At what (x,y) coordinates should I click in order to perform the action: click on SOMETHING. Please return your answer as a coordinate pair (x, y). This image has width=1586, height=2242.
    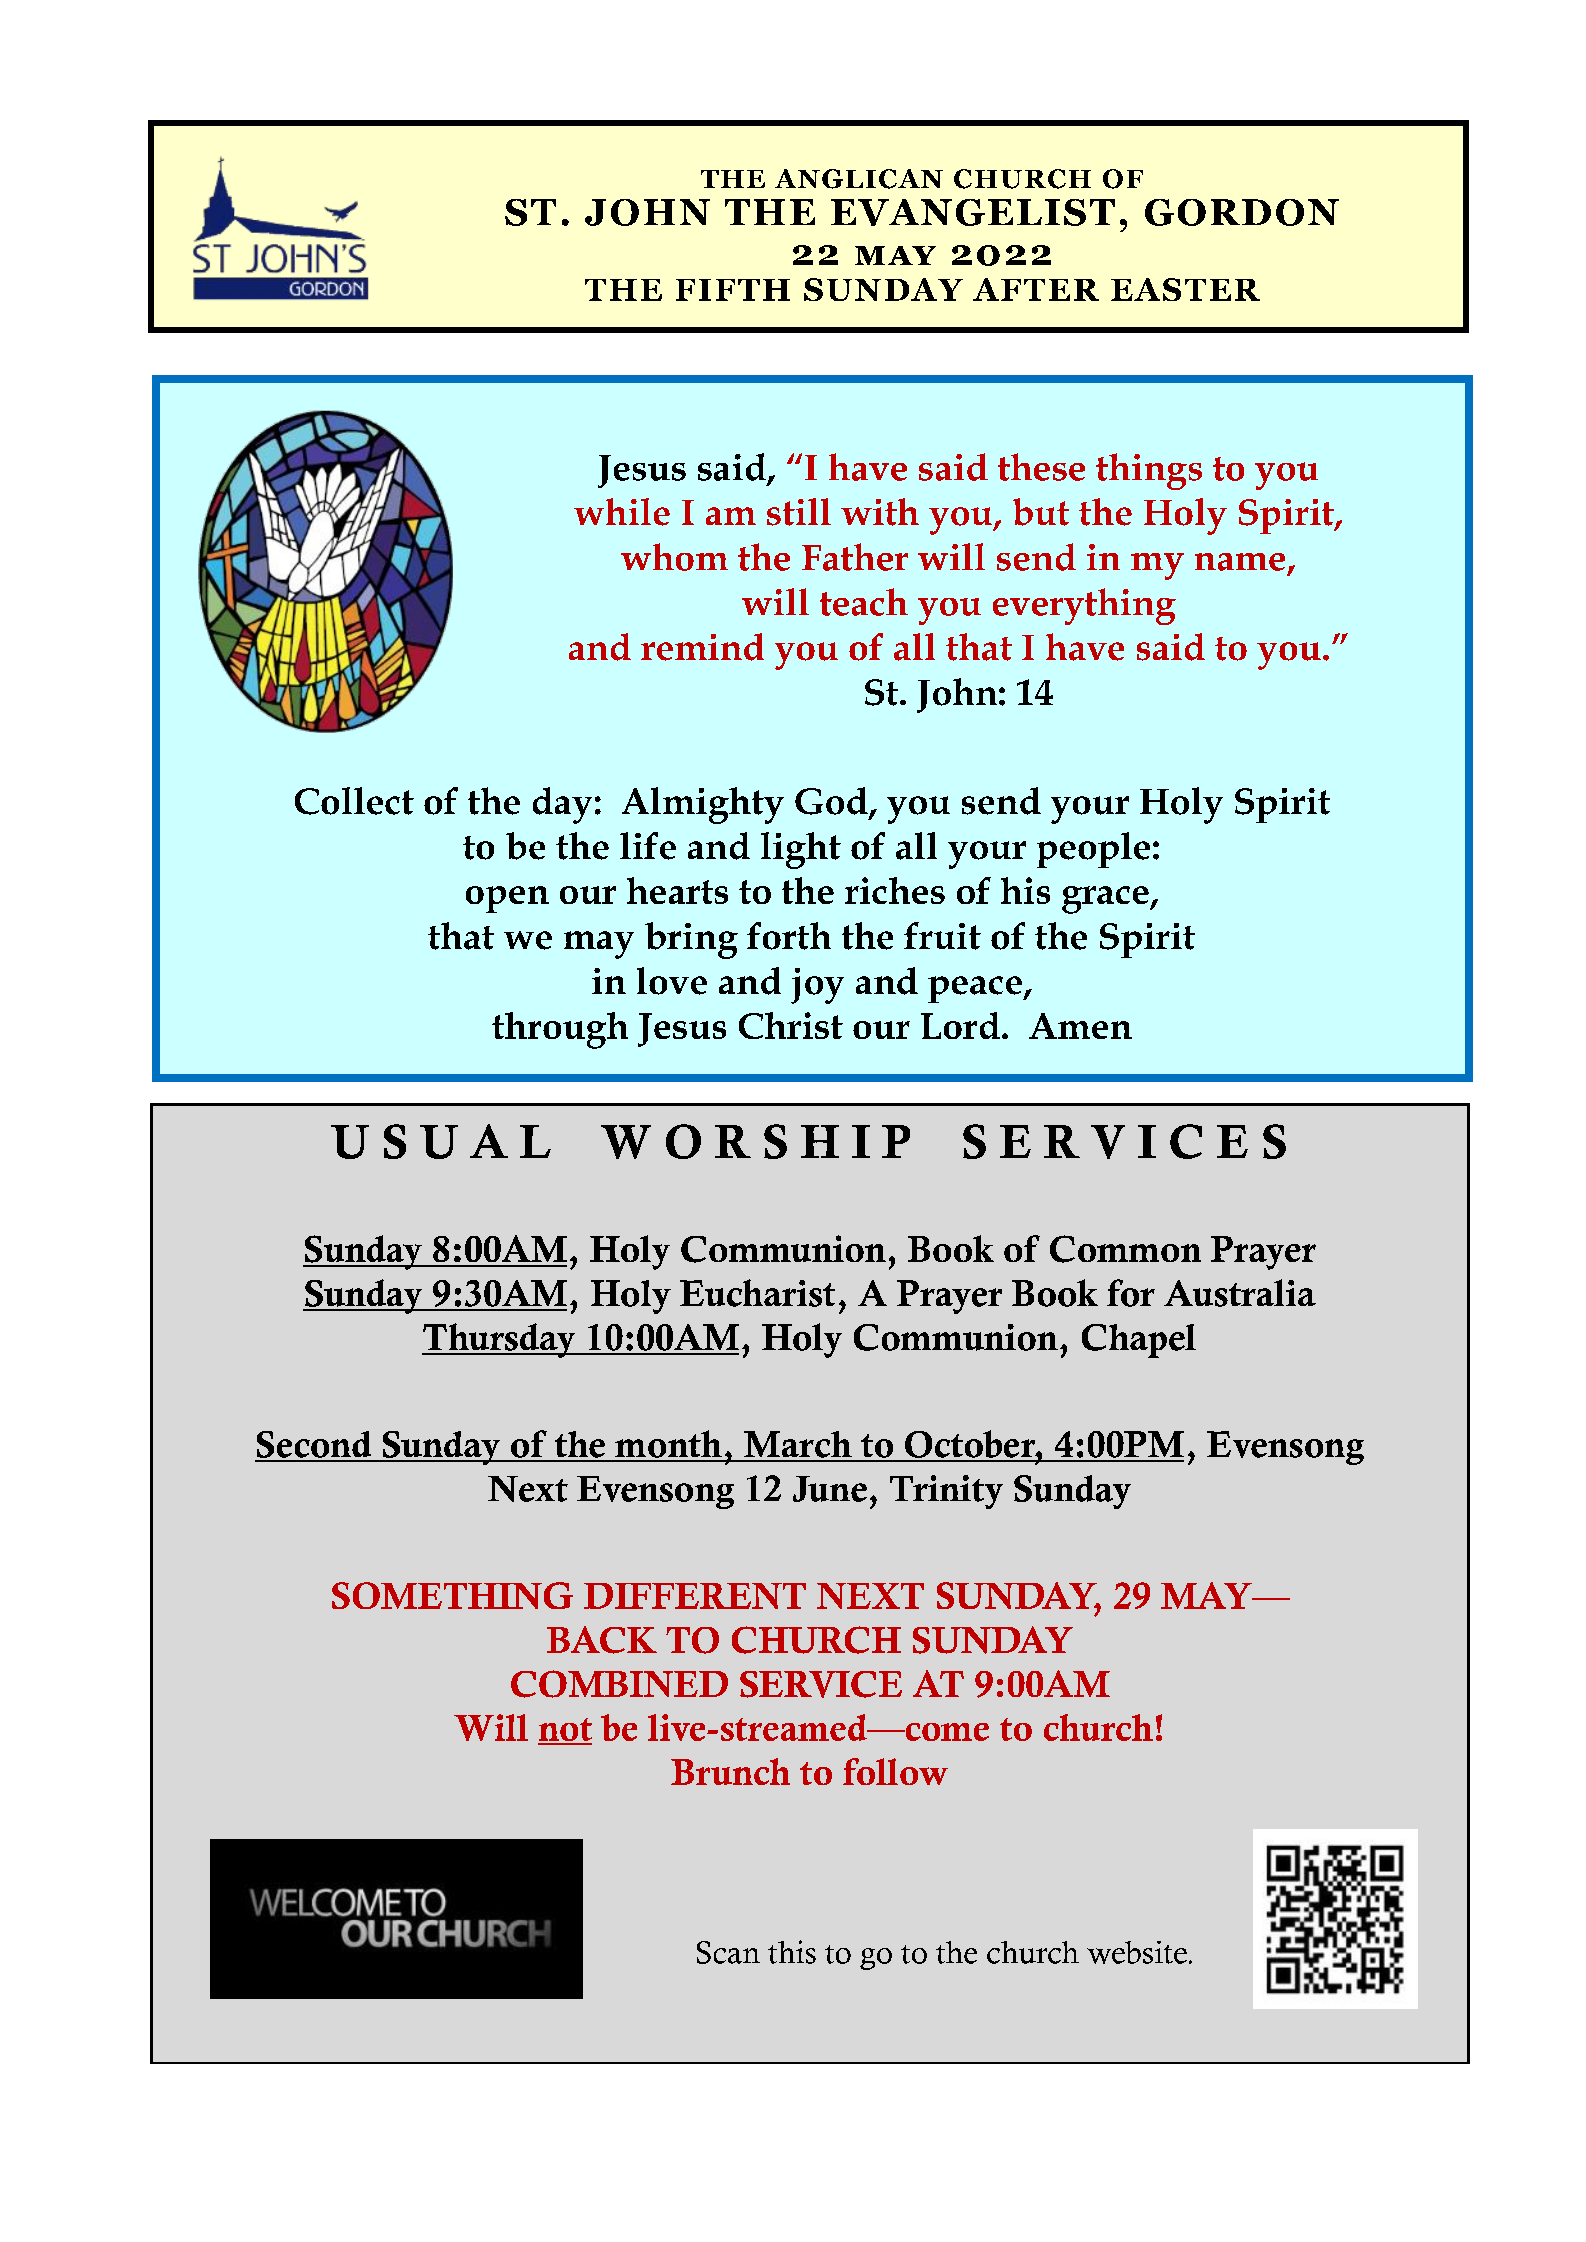
    Looking at the image, I should click on (452, 1595).
